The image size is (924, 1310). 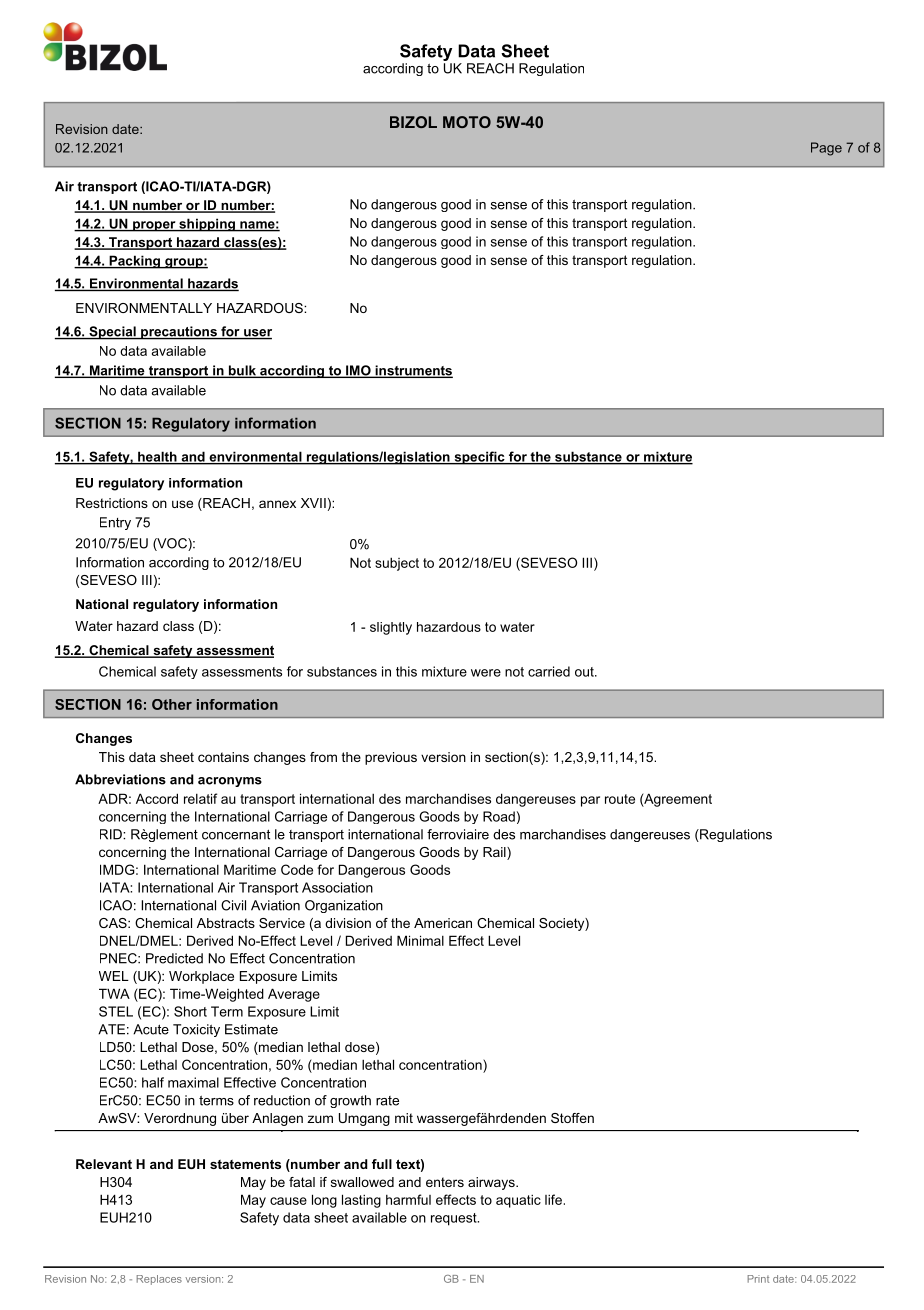 I want to click on Rail, so click(x=495, y=853).
